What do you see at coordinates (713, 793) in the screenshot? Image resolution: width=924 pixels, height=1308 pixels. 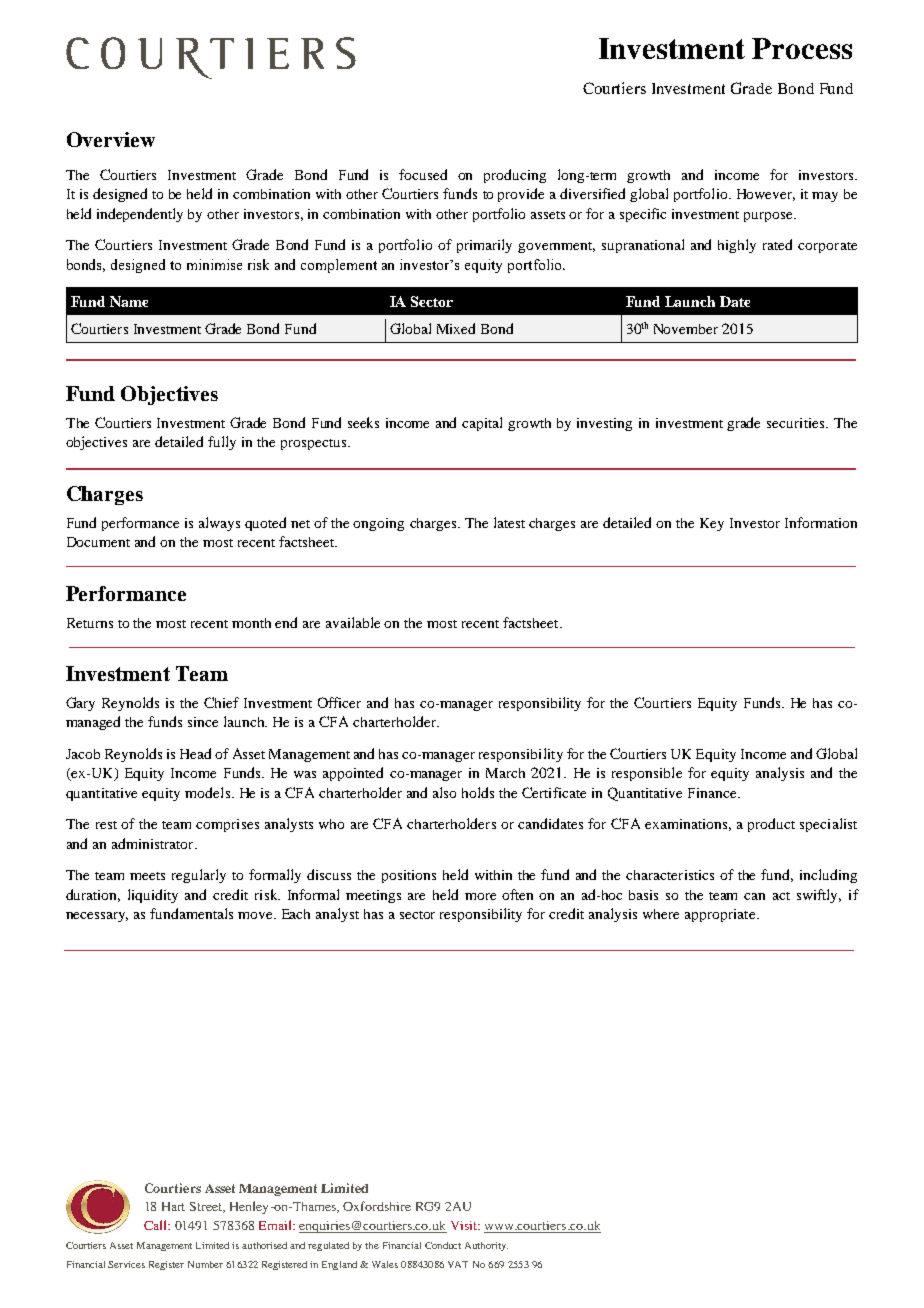 I see `Finance` at bounding box center [713, 793].
